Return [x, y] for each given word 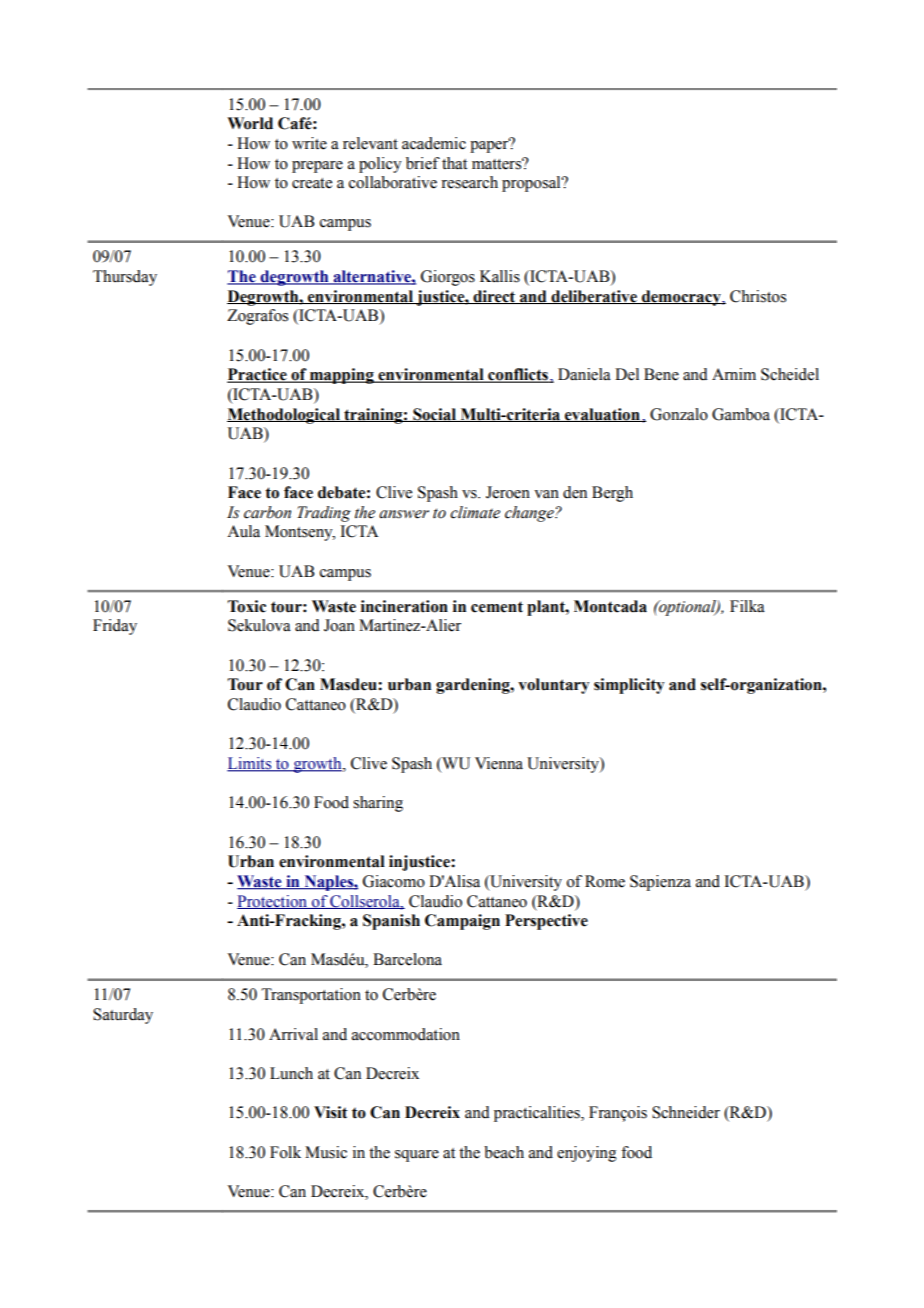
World [250, 123]
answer [404, 514]
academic [434, 143]
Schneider [686, 1112]
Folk [285, 1152]
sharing [378, 804]
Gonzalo [679, 414]
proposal [532, 184]
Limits [250, 764]
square [417, 1156]
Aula [243, 531]
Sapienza [660, 883]
